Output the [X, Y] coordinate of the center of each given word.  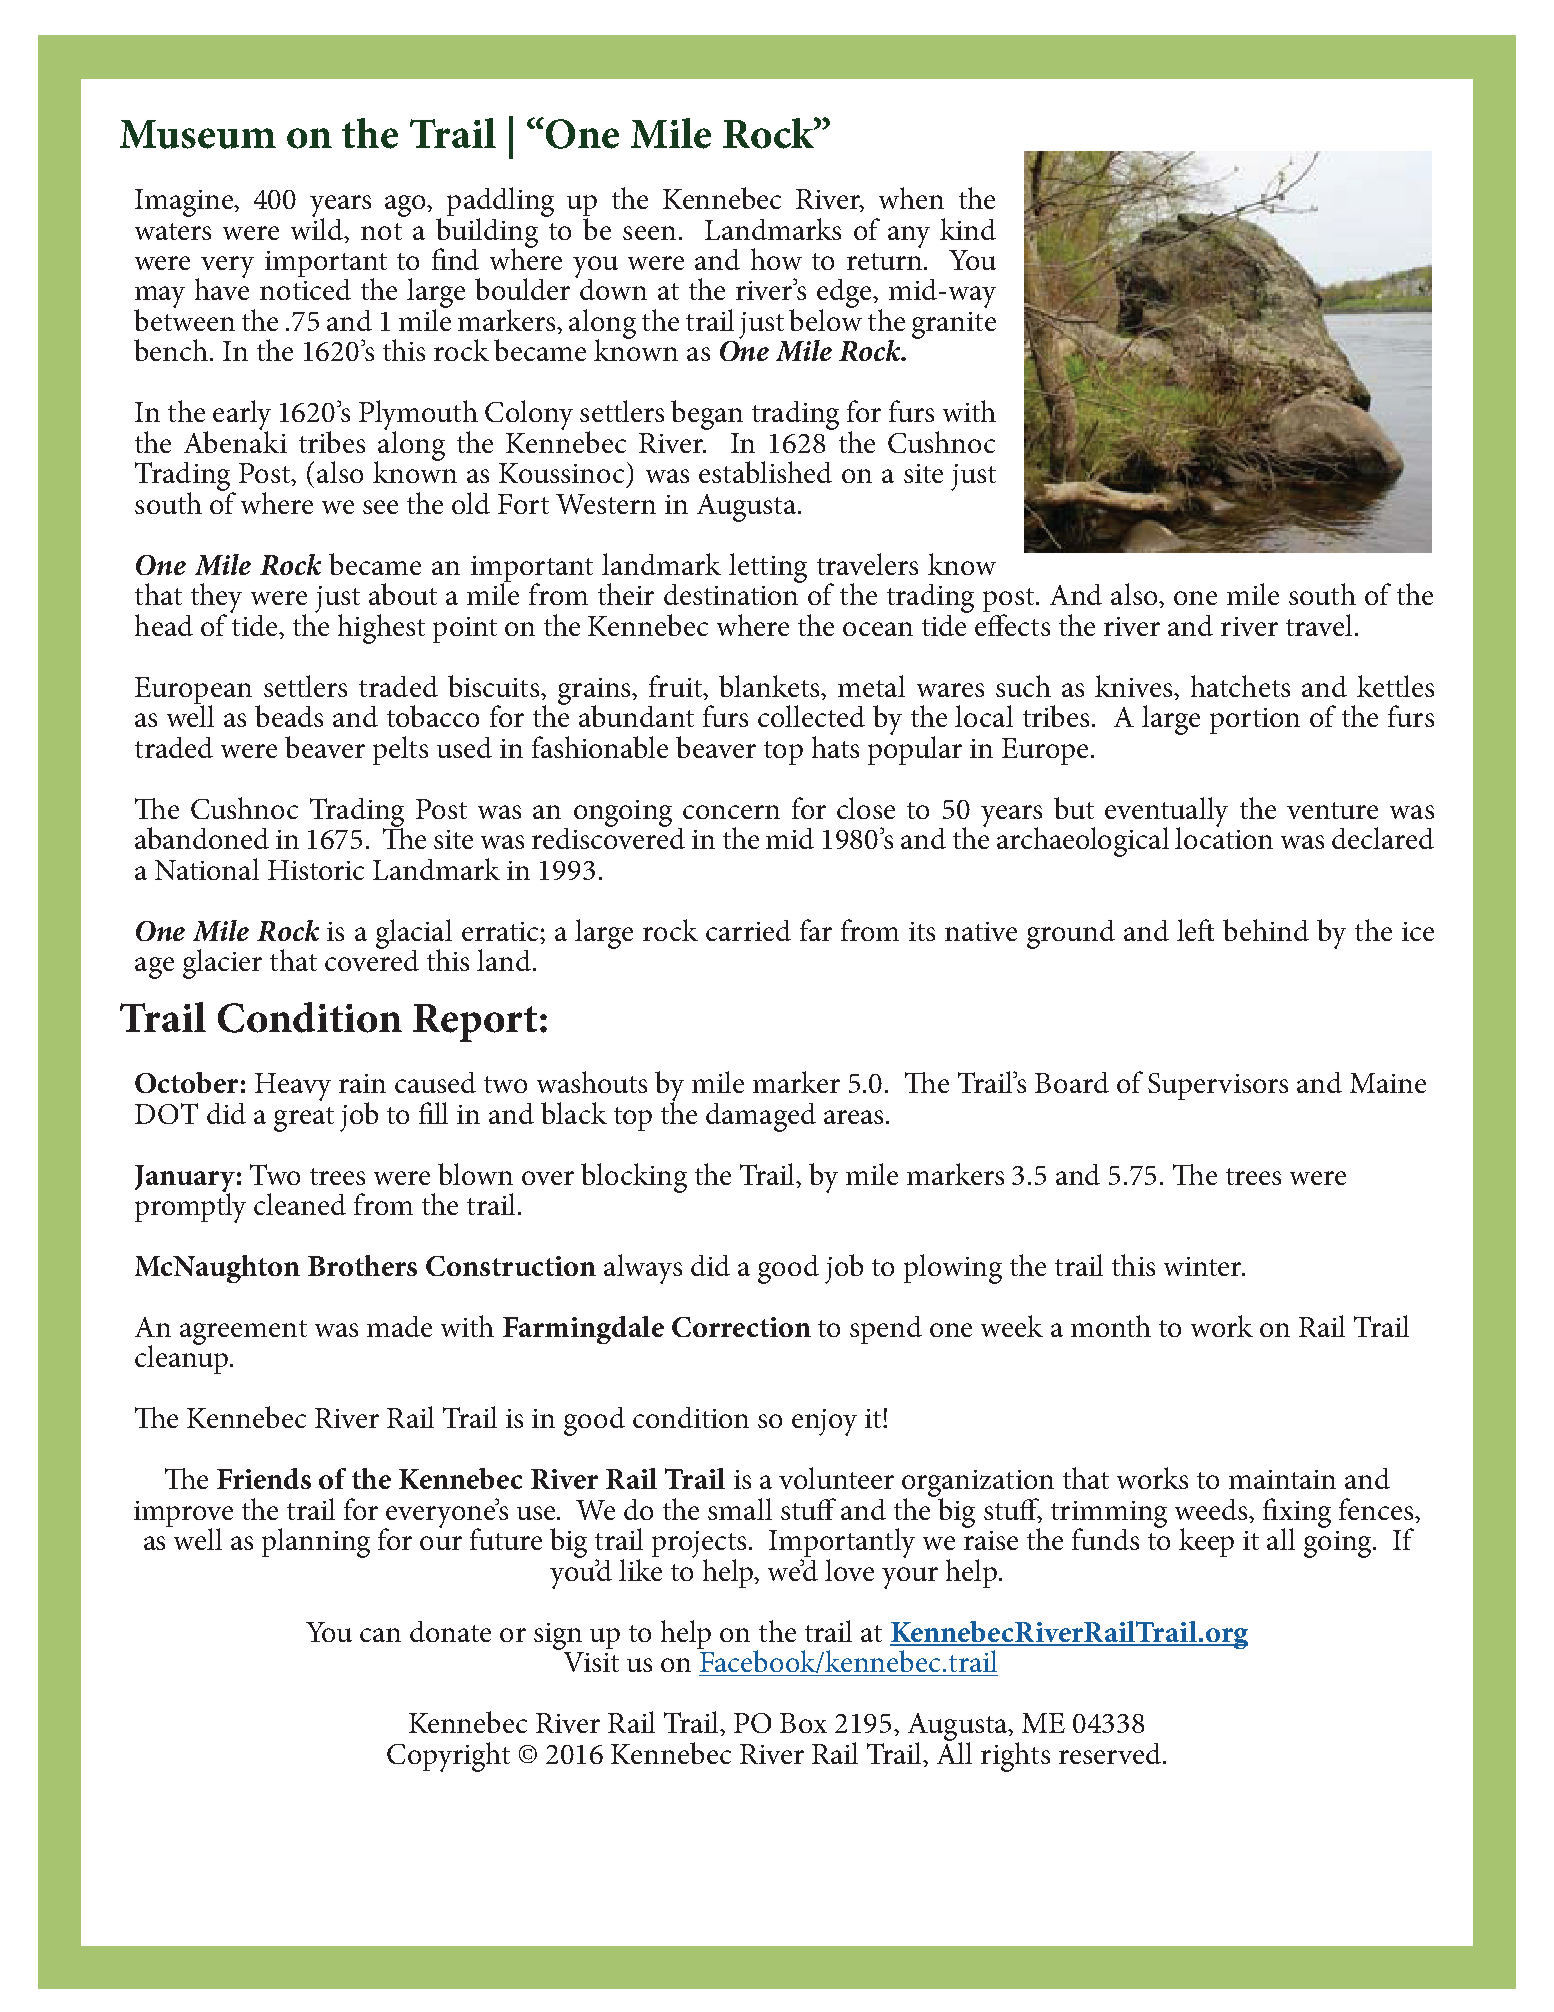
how [776, 259]
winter [1204, 1266]
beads [289, 716]
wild [318, 227]
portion [1255, 721]
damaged [761, 1117]
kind [968, 229]
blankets [770, 686]
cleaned [300, 1204]
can [380, 1635]
